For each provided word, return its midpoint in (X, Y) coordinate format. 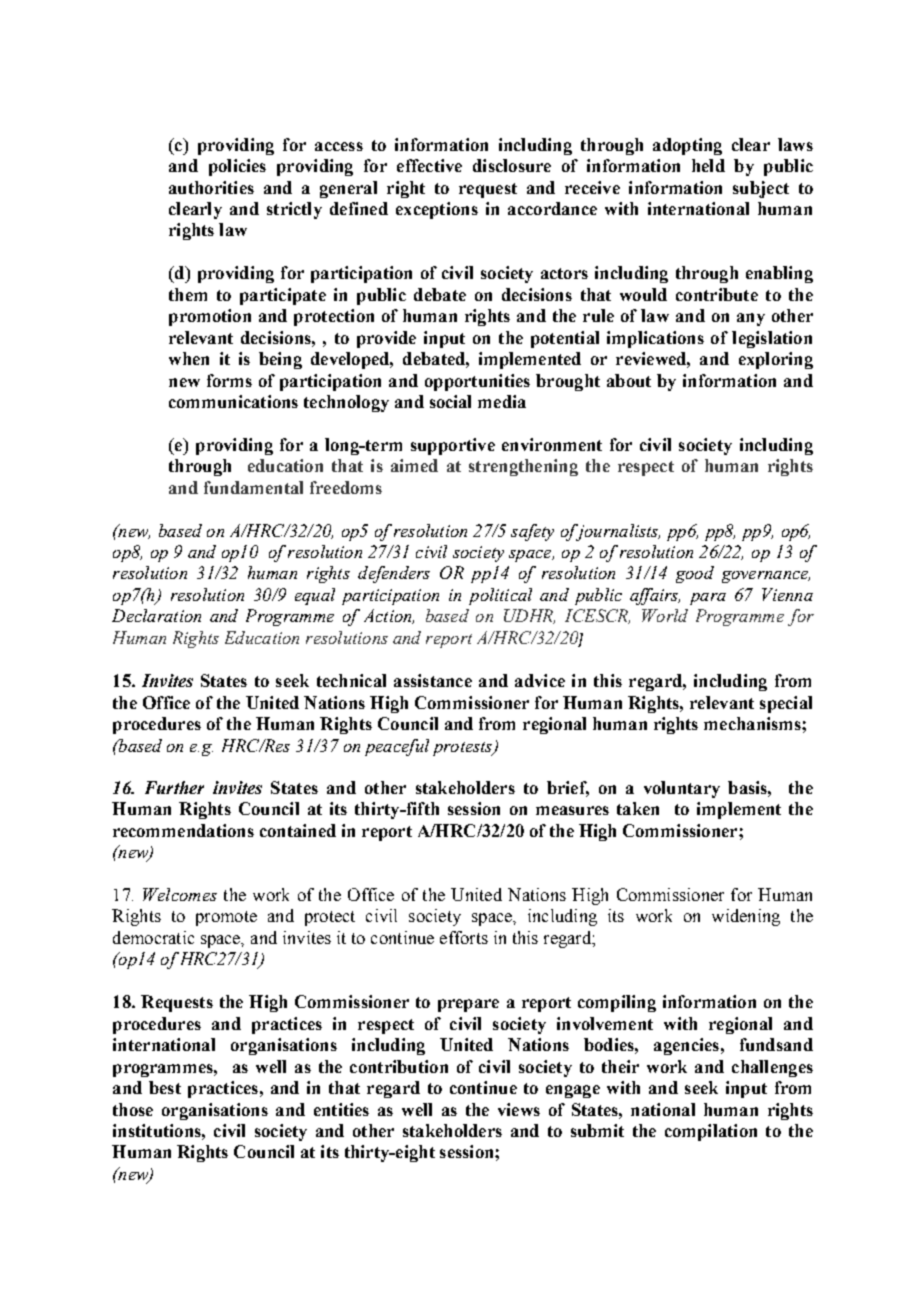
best (165, 1087)
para (708, 599)
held (708, 165)
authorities (211, 187)
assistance (433, 680)
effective (429, 165)
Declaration (156, 615)
